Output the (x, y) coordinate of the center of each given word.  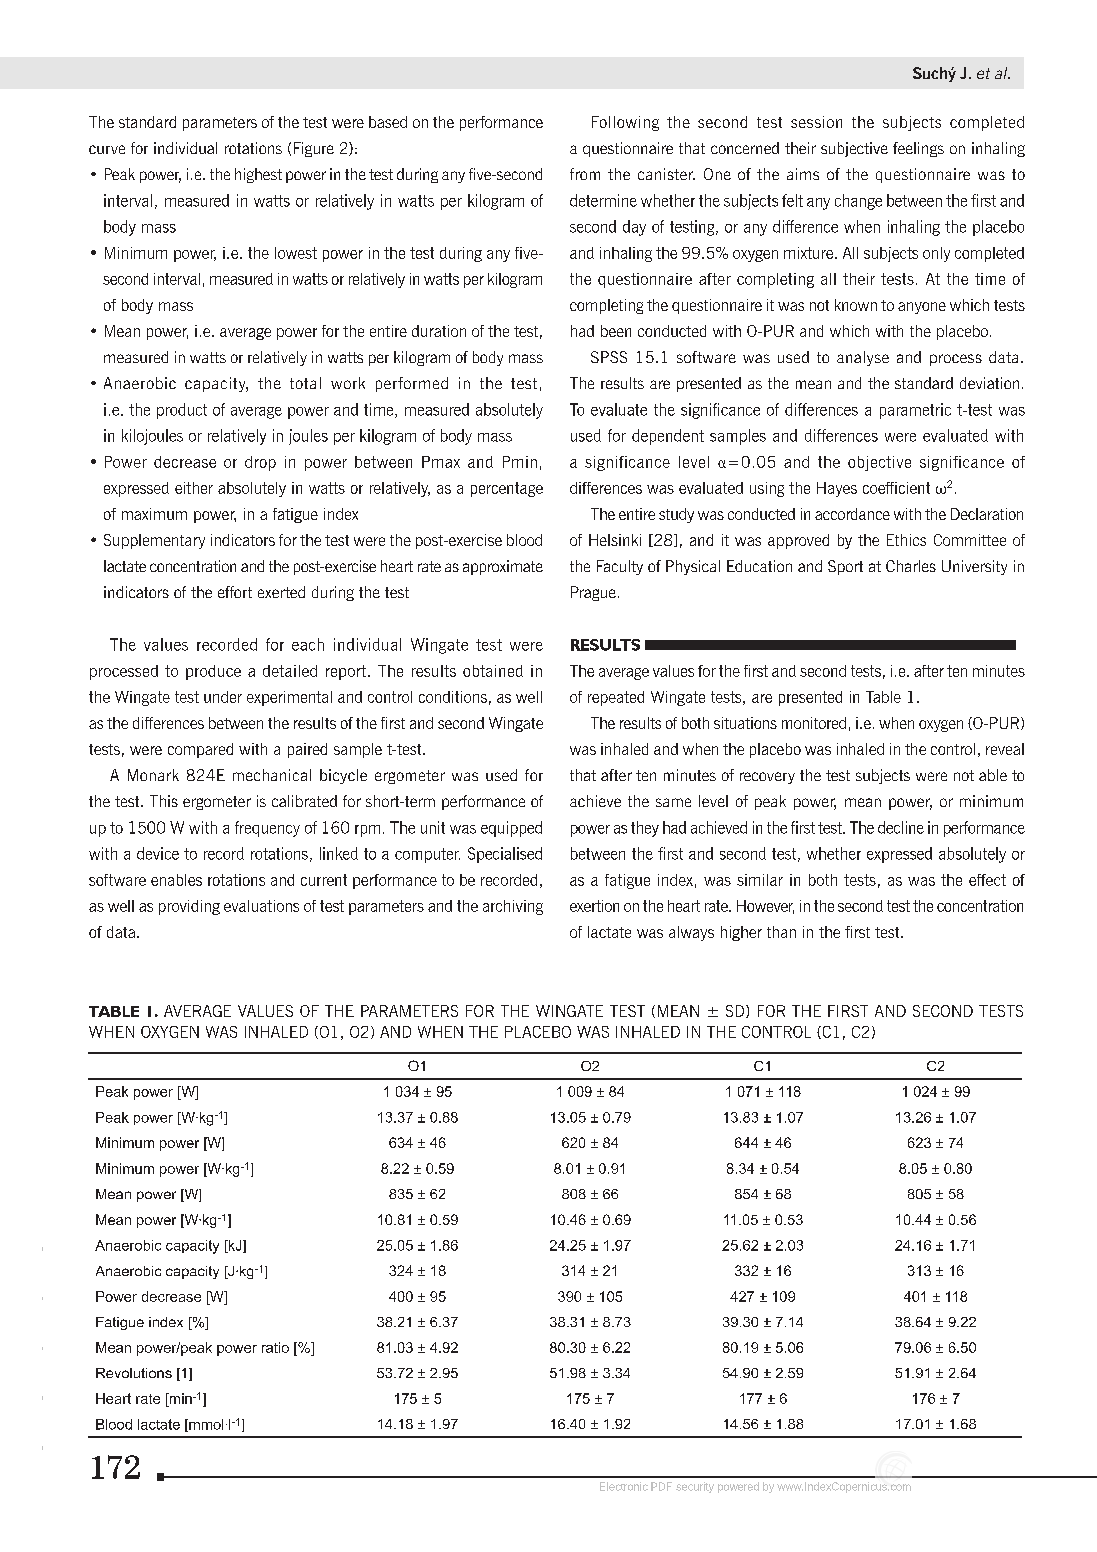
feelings (918, 149)
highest (258, 175)
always (691, 933)
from (585, 174)
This (164, 801)
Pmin (520, 462)
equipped (511, 829)
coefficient (896, 488)
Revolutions (134, 1373)
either (194, 488)
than (781, 932)
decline (901, 827)
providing (189, 907)
